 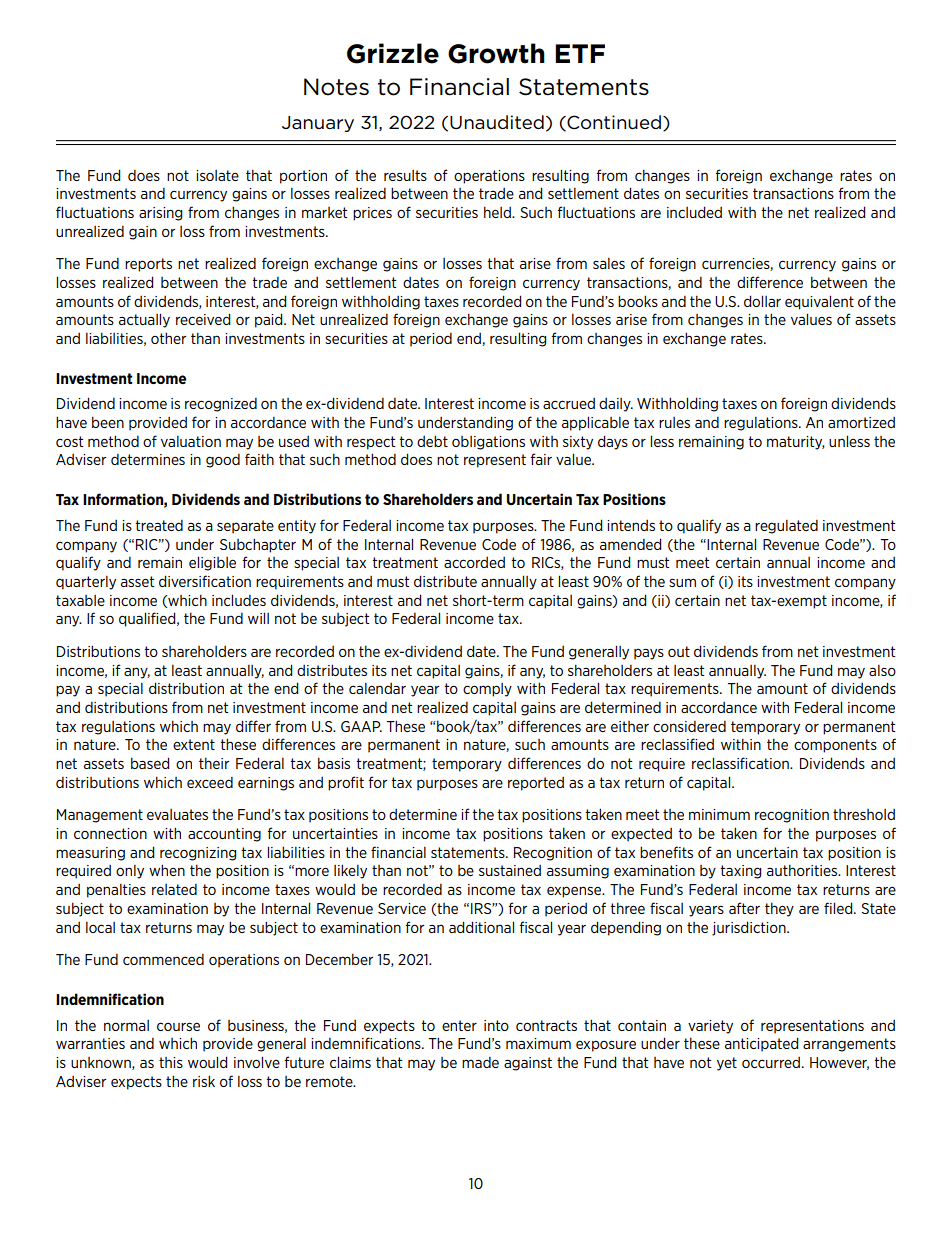 I want to click on isolate, so click(x=217, y=175).
